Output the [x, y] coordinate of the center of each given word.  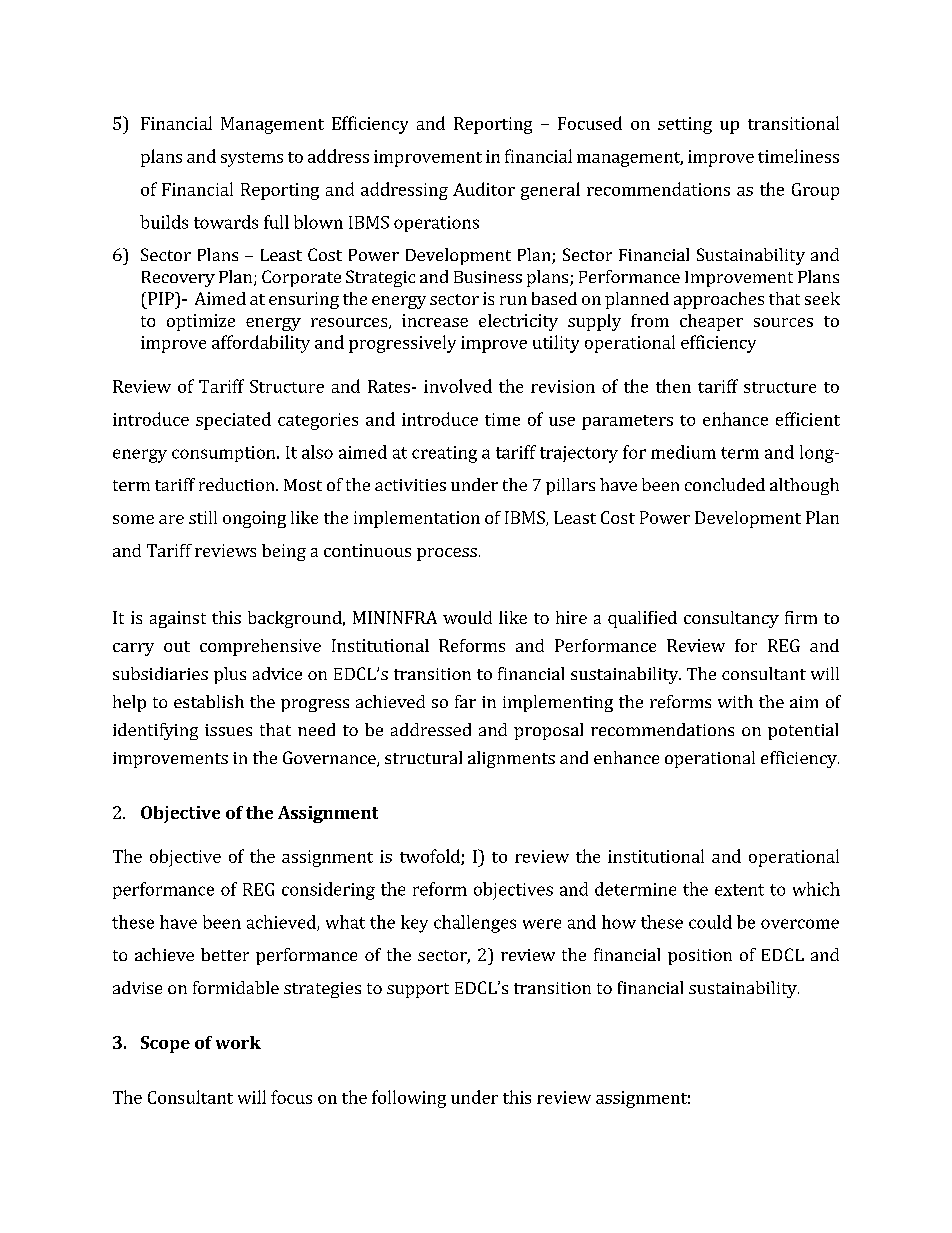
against [178, 619]
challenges [475, 924]
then [673, 386]
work [238, 1042]
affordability [261, 344]
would [467, 617]
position [700, 957]
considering [328, 891]
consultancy [731, 619]
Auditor [484, 189]
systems [252, 159]
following [409, 1099]
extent [739, 890]
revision [563, 386]
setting [685, 125]
